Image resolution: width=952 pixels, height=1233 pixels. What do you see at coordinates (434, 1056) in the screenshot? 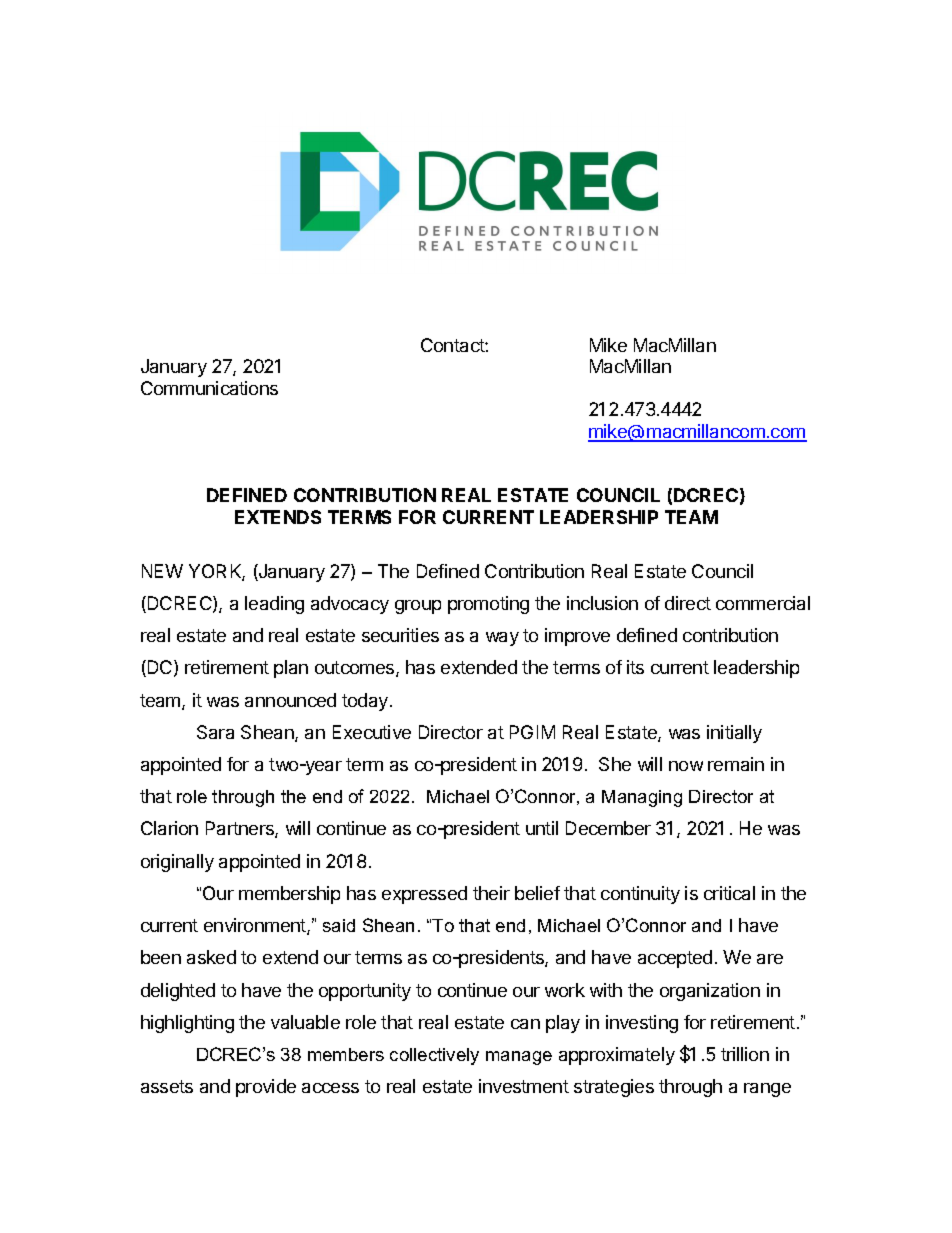
I see `collectively` at bounding box center [434, 1056].
